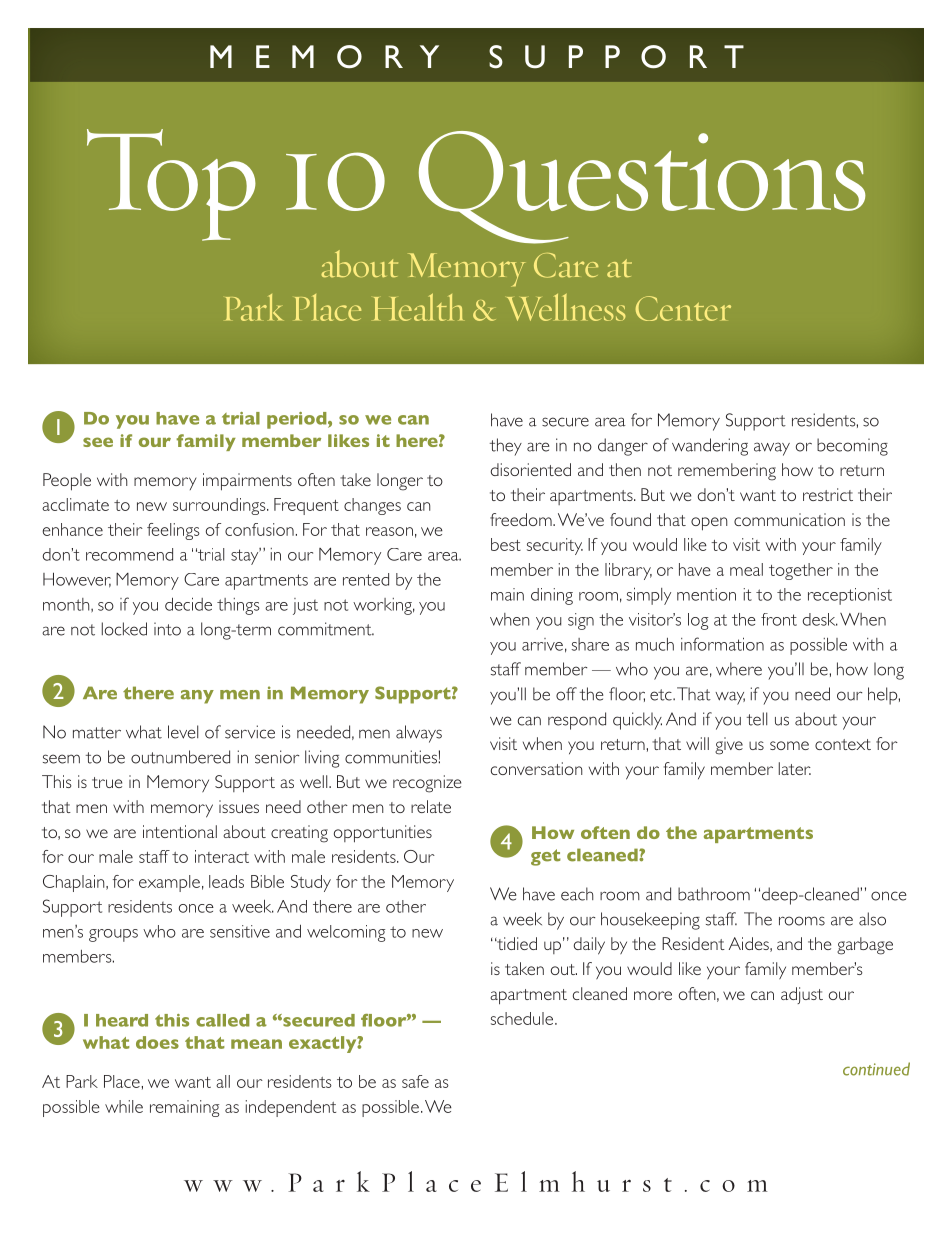 Image resolution: width=952 pixels, height=1233 pixels. What do you see at coordinates (415, 1081) in the screenshot?
I see `safe` at bounding box center [415, 1081].
